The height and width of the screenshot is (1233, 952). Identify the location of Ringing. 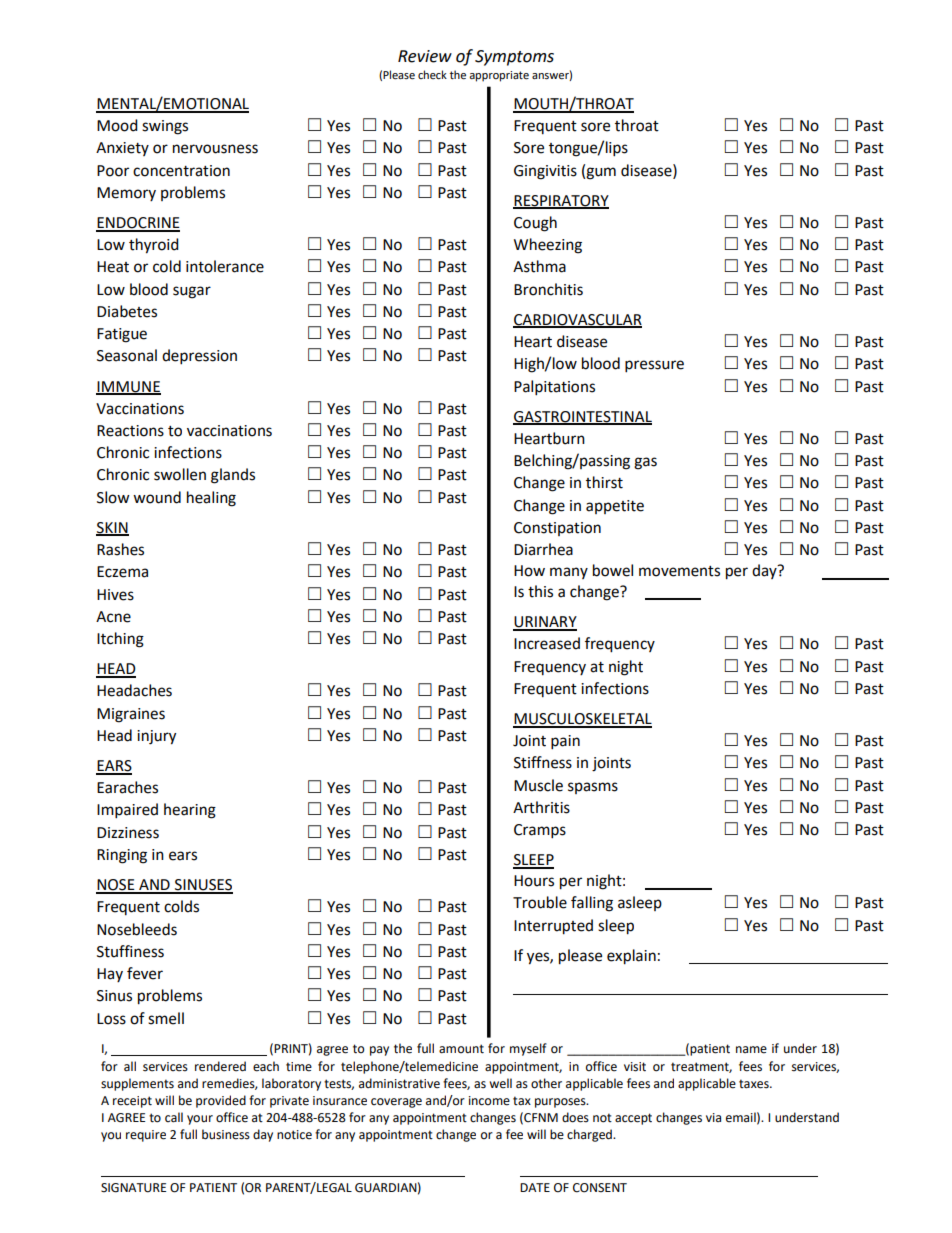
(122, 856).
